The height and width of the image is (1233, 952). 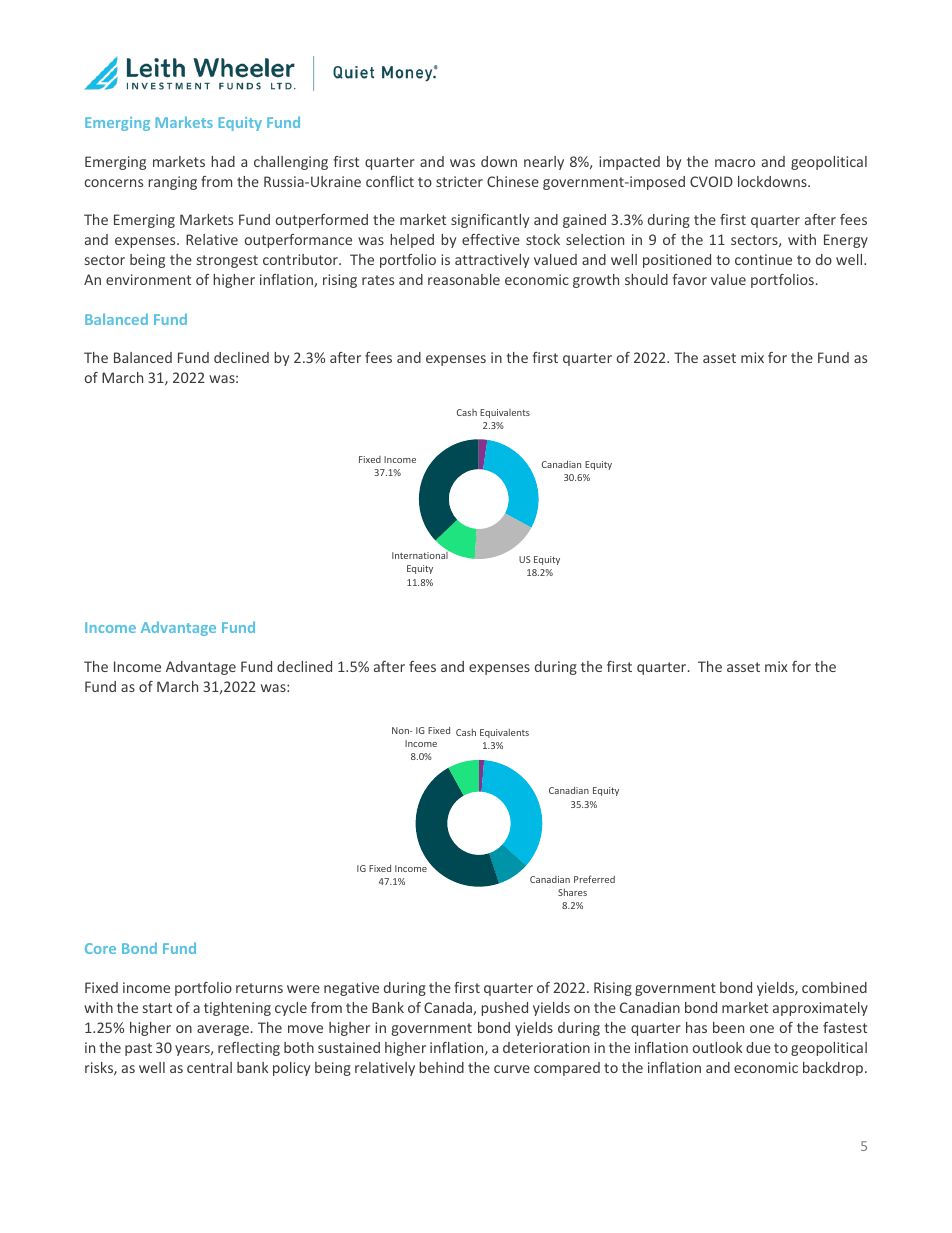 I want to click on average, so click(x=223, y=1030).
